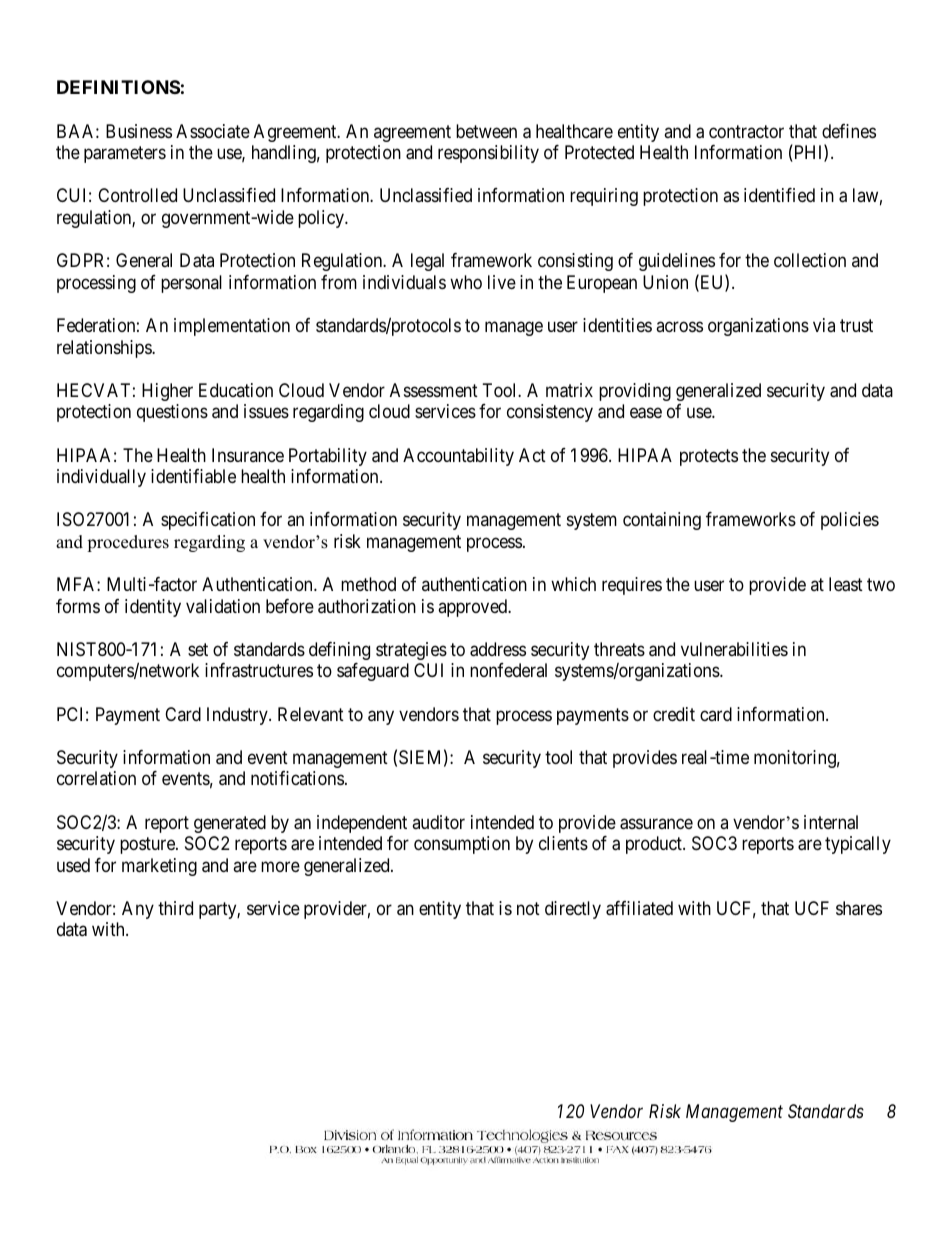 The height and width of the screenshot is (1233, 952). What do you see at coordinates (746, 131) in the screenshot?
I see `contractor` at bounding box center [746, 131].
